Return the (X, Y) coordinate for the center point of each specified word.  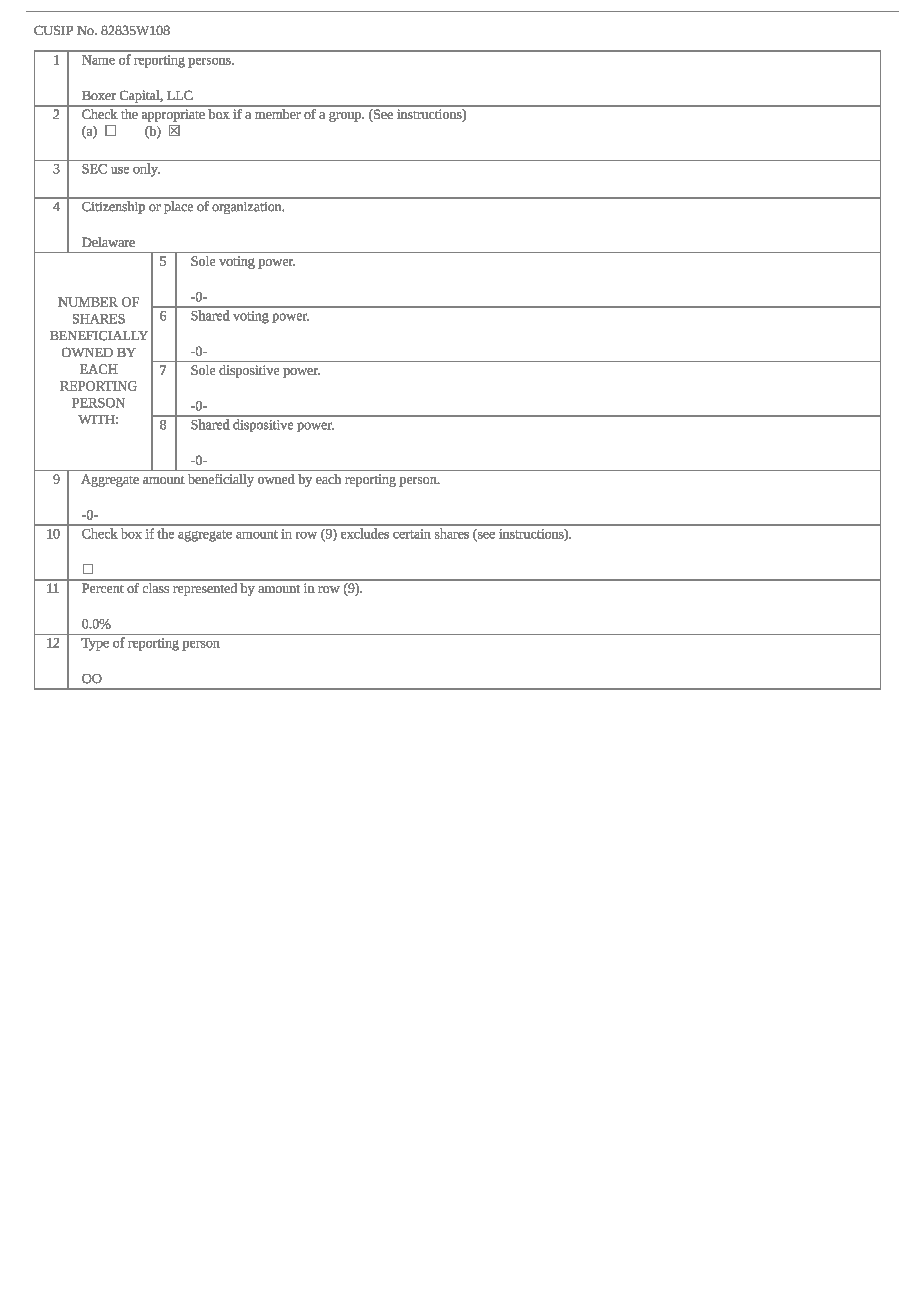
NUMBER (88, 302)
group (346, 117)
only (146, 170)
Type (95, 644)
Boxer (99, 95)
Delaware (108, 242)
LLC (180, 95)
